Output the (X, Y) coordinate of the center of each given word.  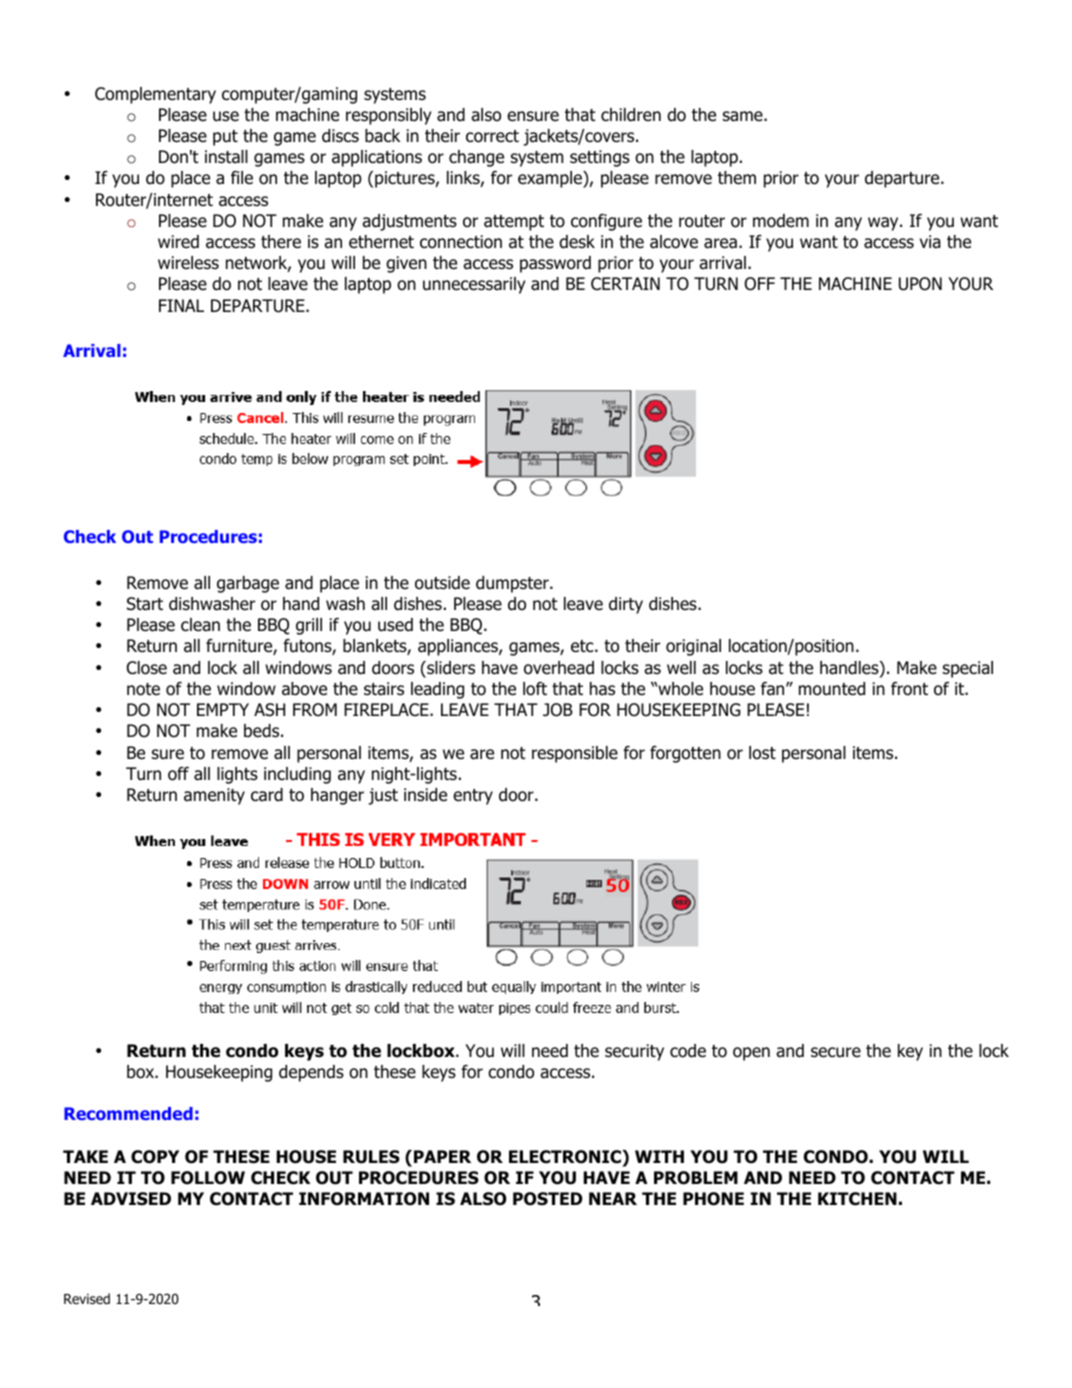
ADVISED (131, 1199)
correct (492, 136)
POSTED (548, 1199)
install (226, 157)
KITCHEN (857, 1199)
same (744, 116)
